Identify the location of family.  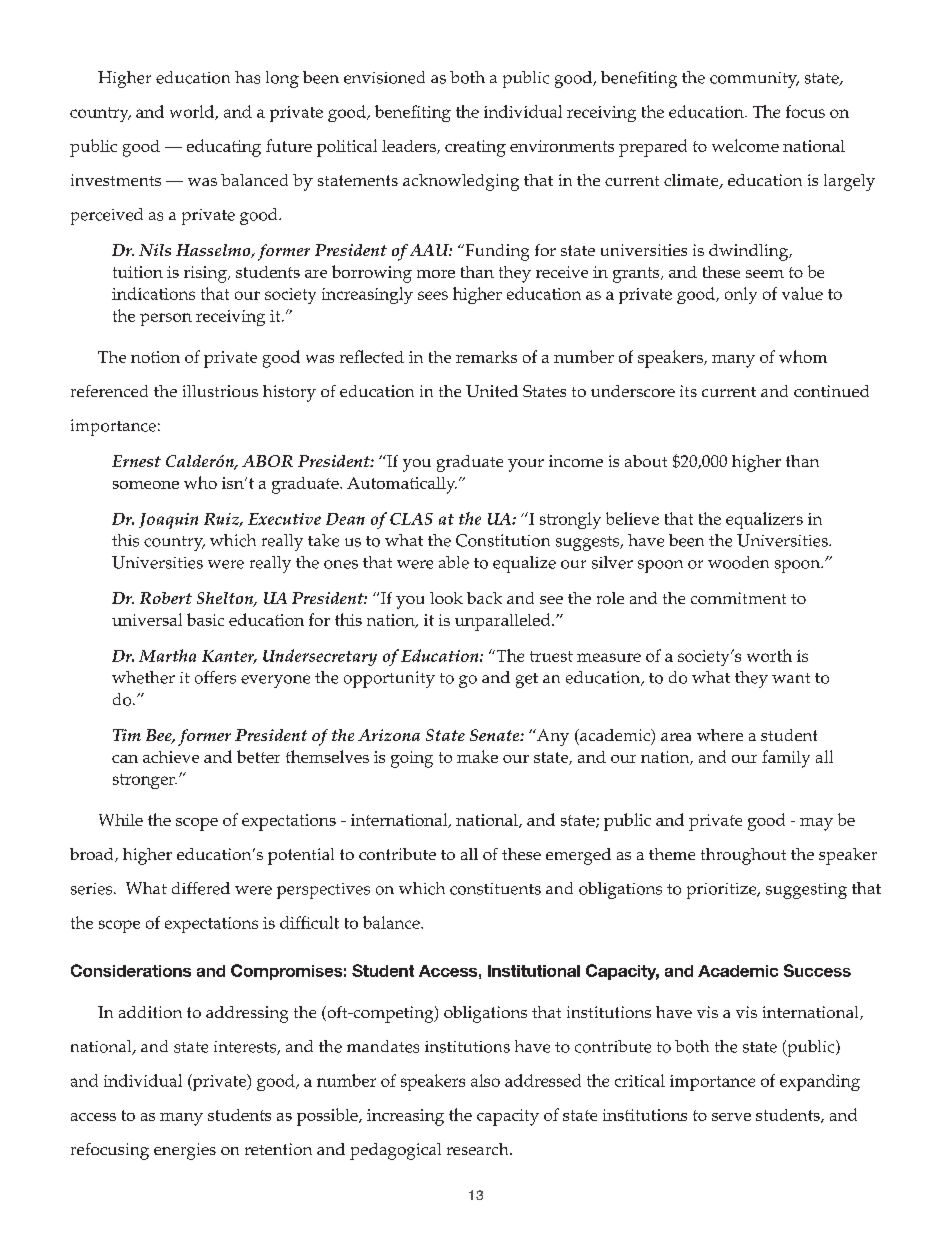
(786, 759).
